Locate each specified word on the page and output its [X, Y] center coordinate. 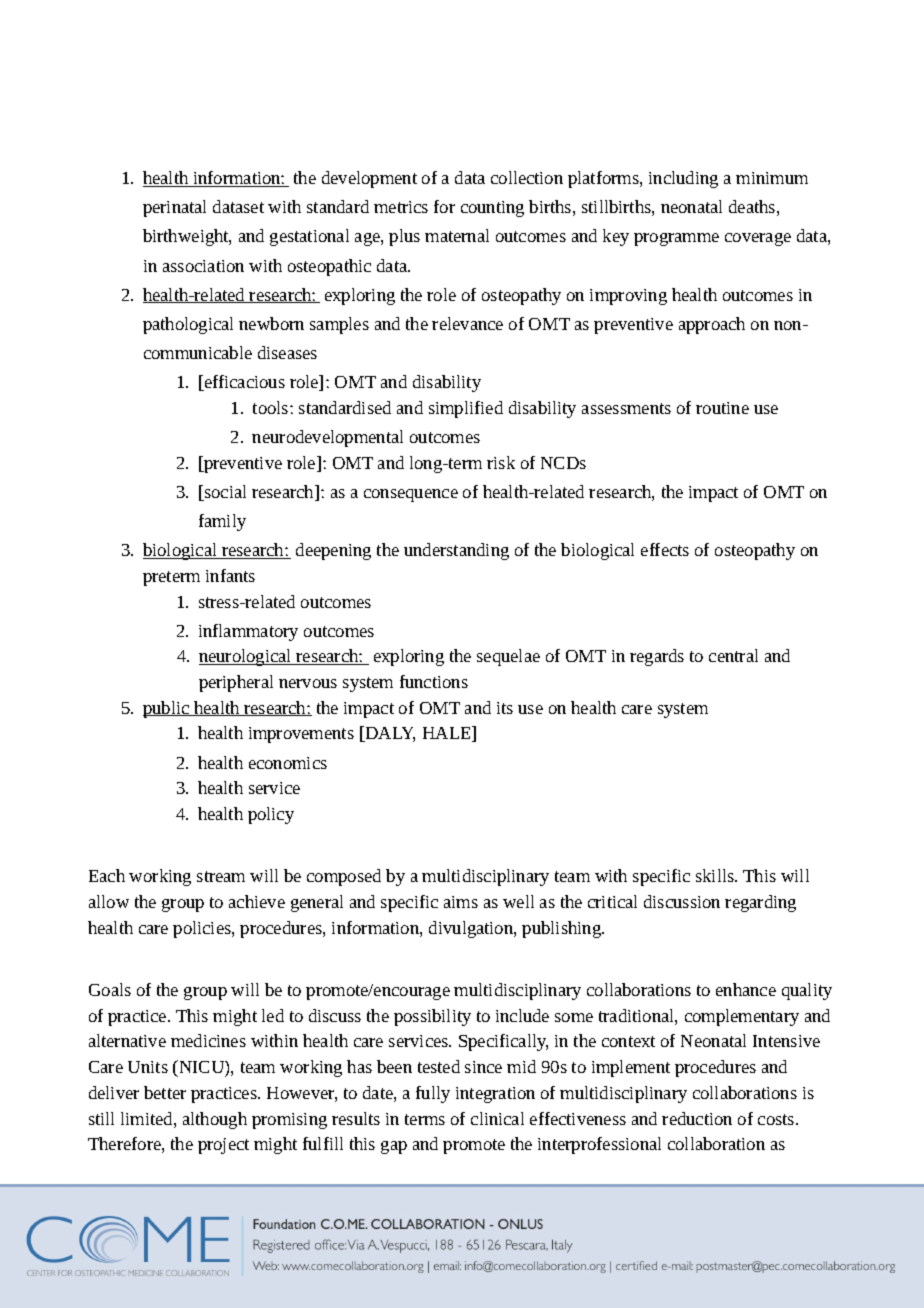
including [683, 179]
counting [492, 209]
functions [434, 681]
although [215, 1120]
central [733, 655]
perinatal [174, 208]
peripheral [236, 683]
